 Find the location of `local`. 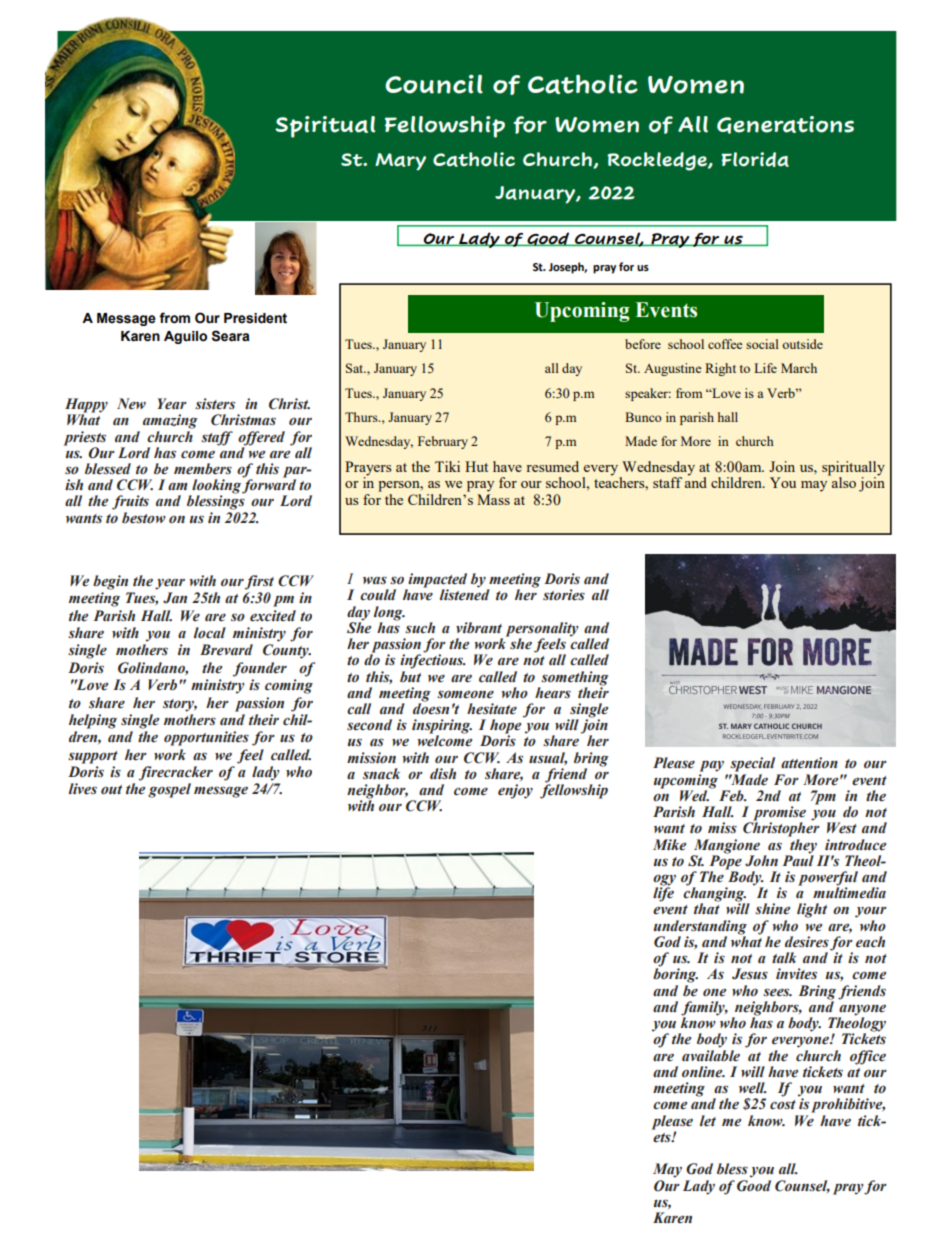

local is located at coordinates (210, 633).
